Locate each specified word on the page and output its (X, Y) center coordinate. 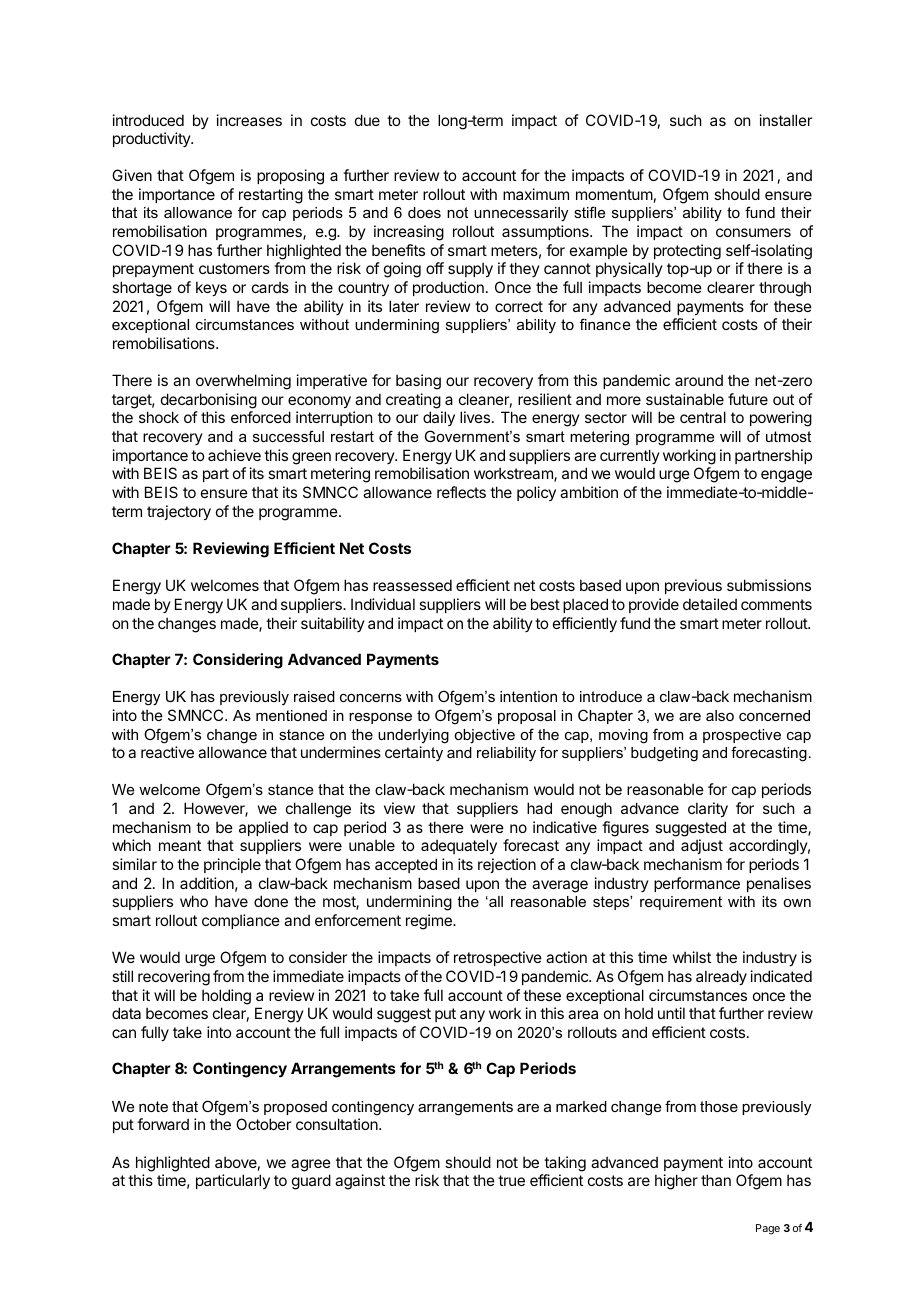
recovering (174, 978)
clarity (708, 809)
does (424, 212)
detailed (710, 604)
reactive (167, 752)
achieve (234, 455)
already (721, 977)
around (699, 380)
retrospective (498, 958)
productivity (152, 139)
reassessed (412, 585)
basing (418, 382)
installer (786, 120)
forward (163, 1124)
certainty (414, 754)
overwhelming (243, 382)
